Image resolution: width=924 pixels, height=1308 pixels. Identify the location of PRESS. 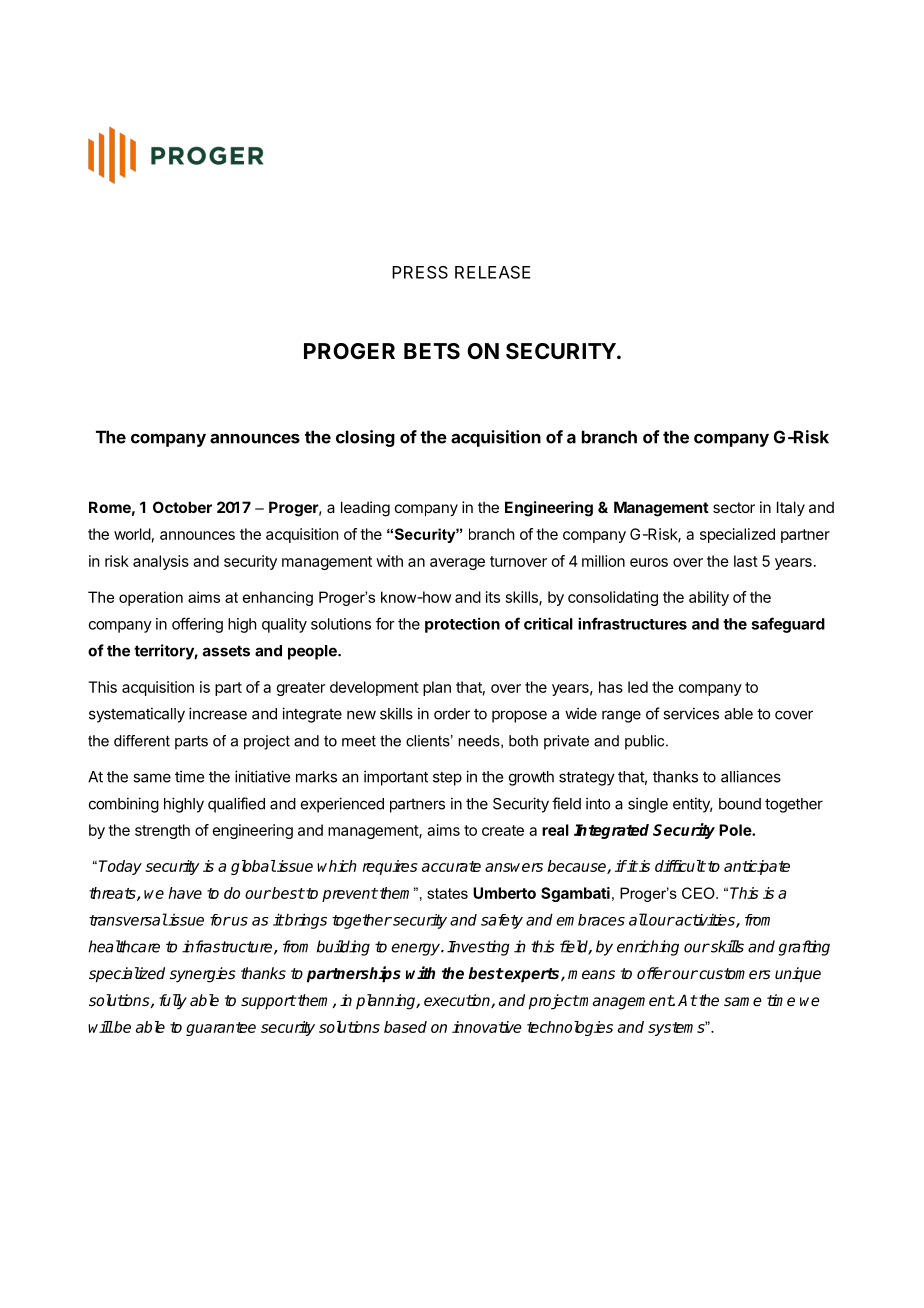
(420, 272).
